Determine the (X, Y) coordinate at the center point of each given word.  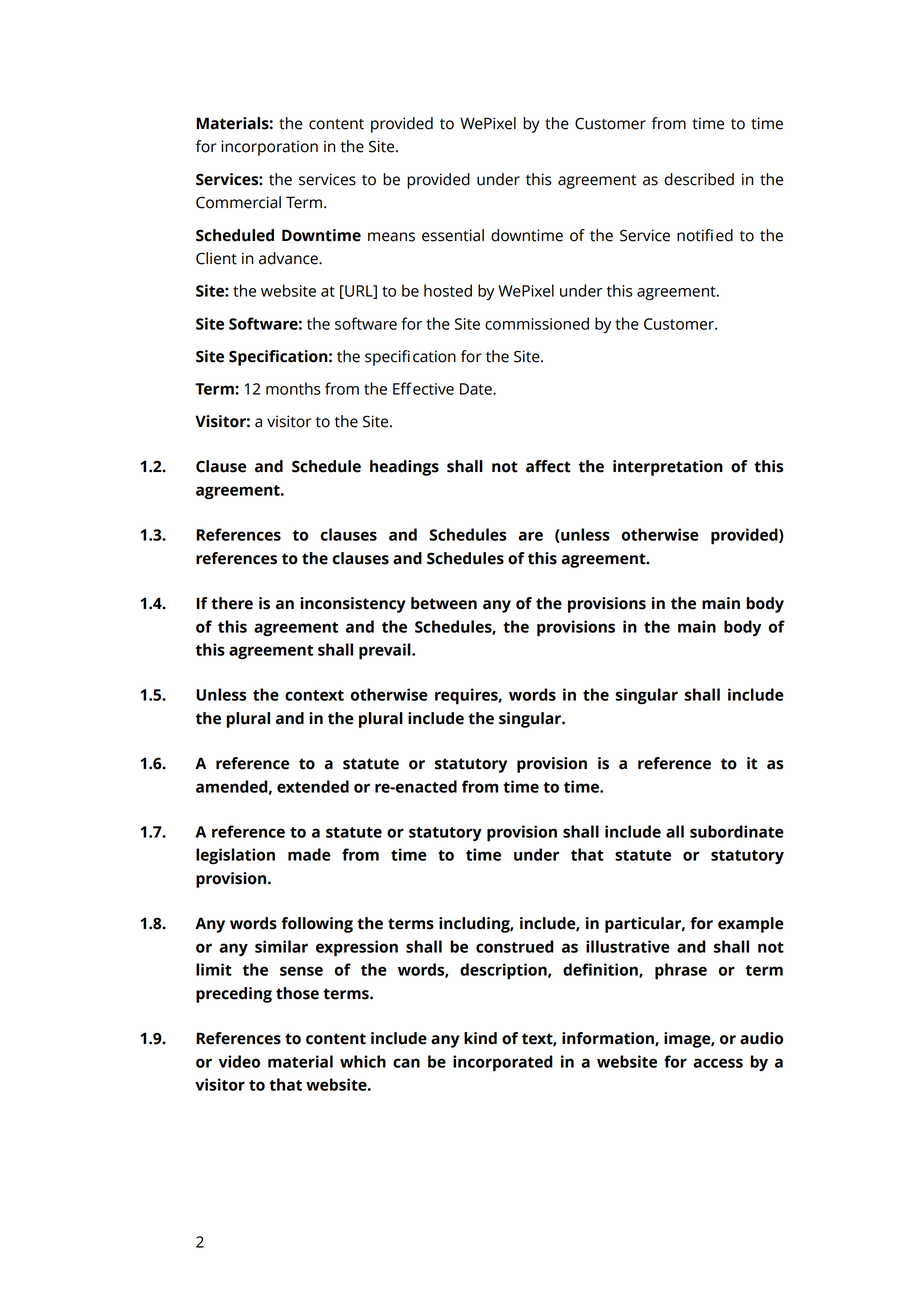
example (751, 925)
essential (453, 235)
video (239, 1061)
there (232, 603)
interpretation (668, 468)
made (309, 854)
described (699, 179)
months (293, 388)
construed (515, 946)
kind (480, 1038)
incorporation (269, 148)
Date (477, 389)
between (444, 603)
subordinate (737, 831)
